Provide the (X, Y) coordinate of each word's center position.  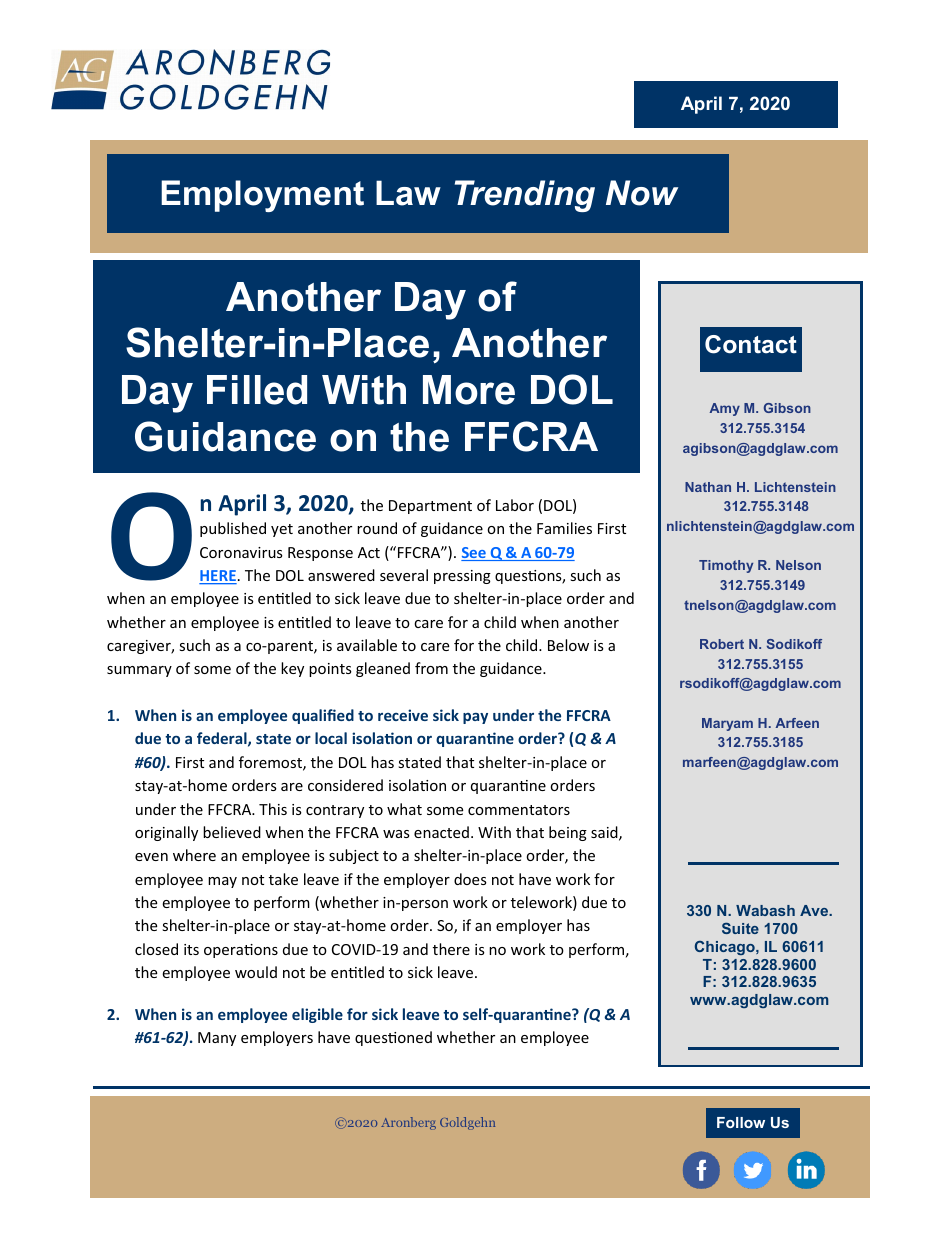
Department (430, 507)
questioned (393, 1038)
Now (642, 193)
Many (217, 1039)
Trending (525, 196)
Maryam (727, 724)
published (233, 529)
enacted (441, 832)
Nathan (708, 487)
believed (232, 832)
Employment (262, 196)
